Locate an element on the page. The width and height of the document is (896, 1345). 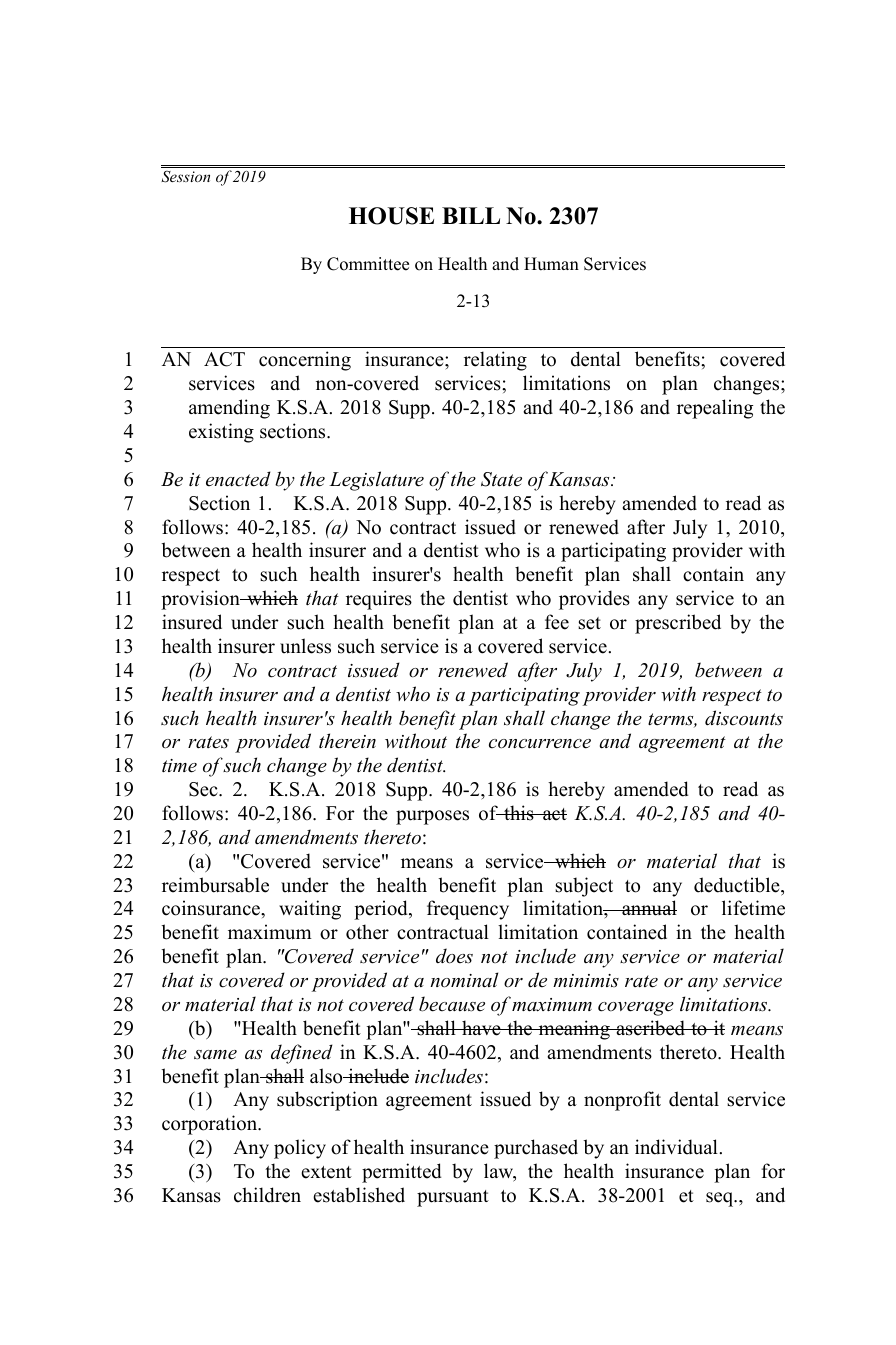
purposes is located at coordinates (432, 817).
